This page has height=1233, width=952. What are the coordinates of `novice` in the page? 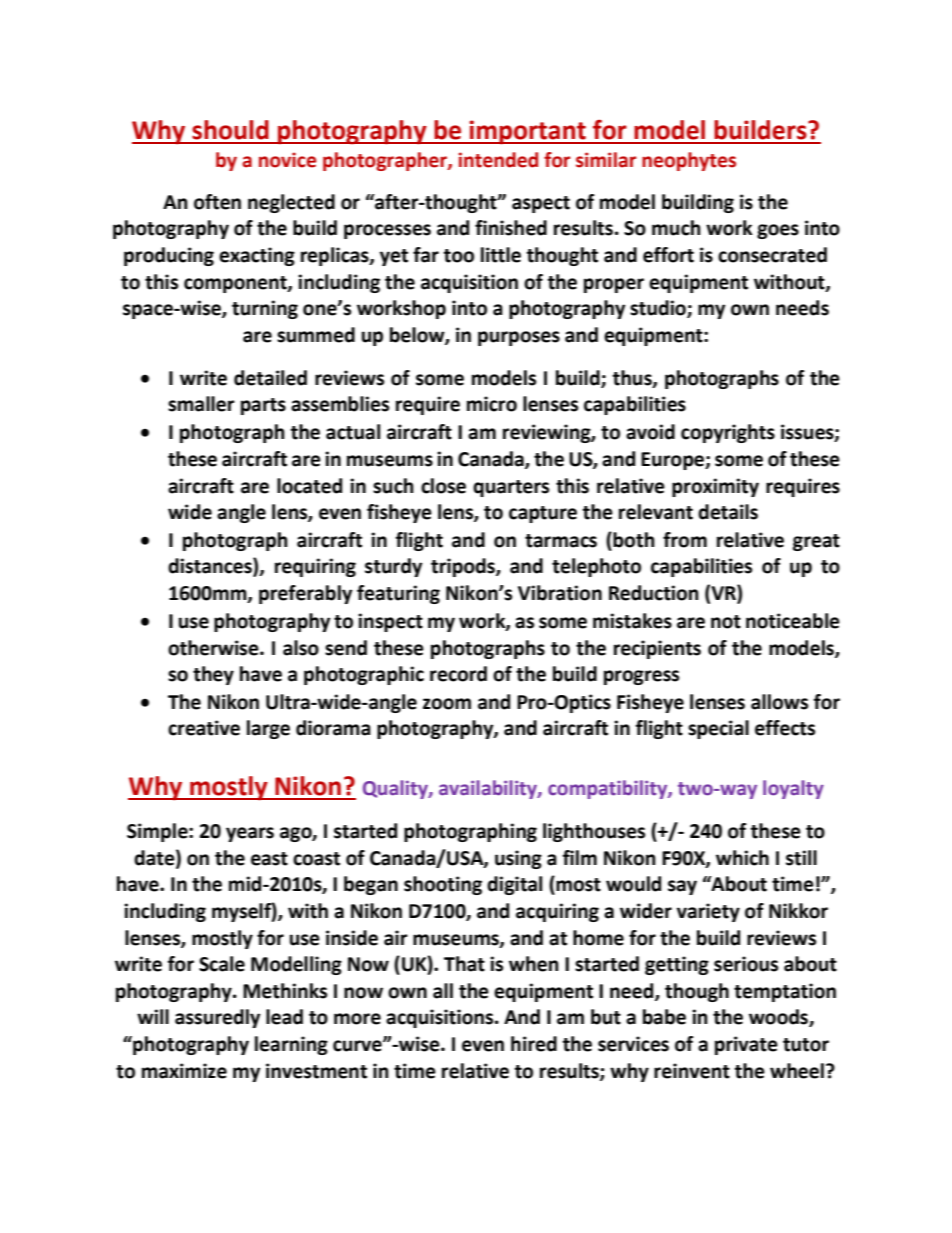 It's located at (287, 160).
